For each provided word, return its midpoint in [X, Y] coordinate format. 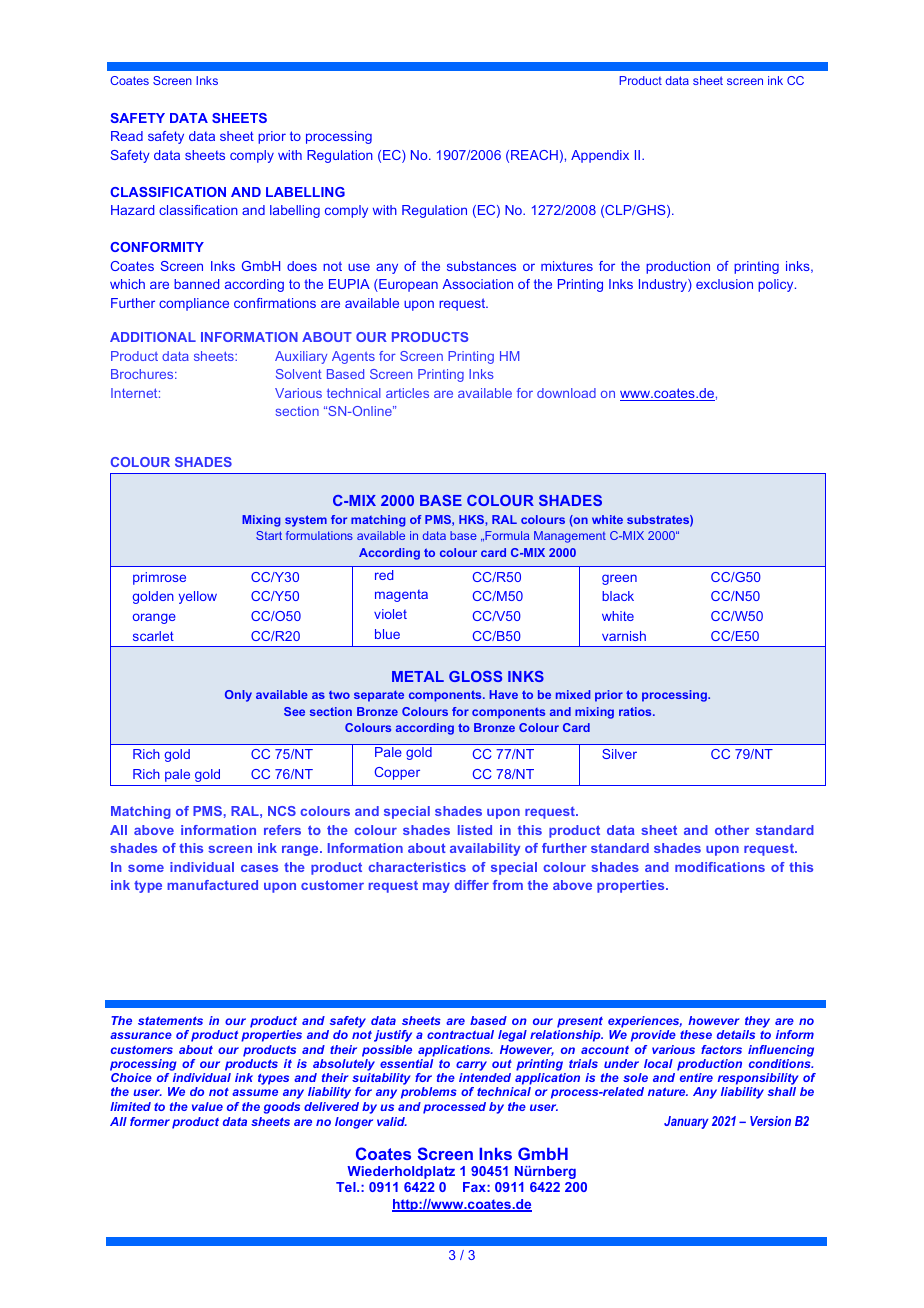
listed [475, 830]
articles [407, 393]
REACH [534, 155]
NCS [282, 811]
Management [570, 537]
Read [127, 136]
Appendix [600, 156]
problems [429, 1093]
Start [269, 535]
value [207, 1106]
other [732, 830]
